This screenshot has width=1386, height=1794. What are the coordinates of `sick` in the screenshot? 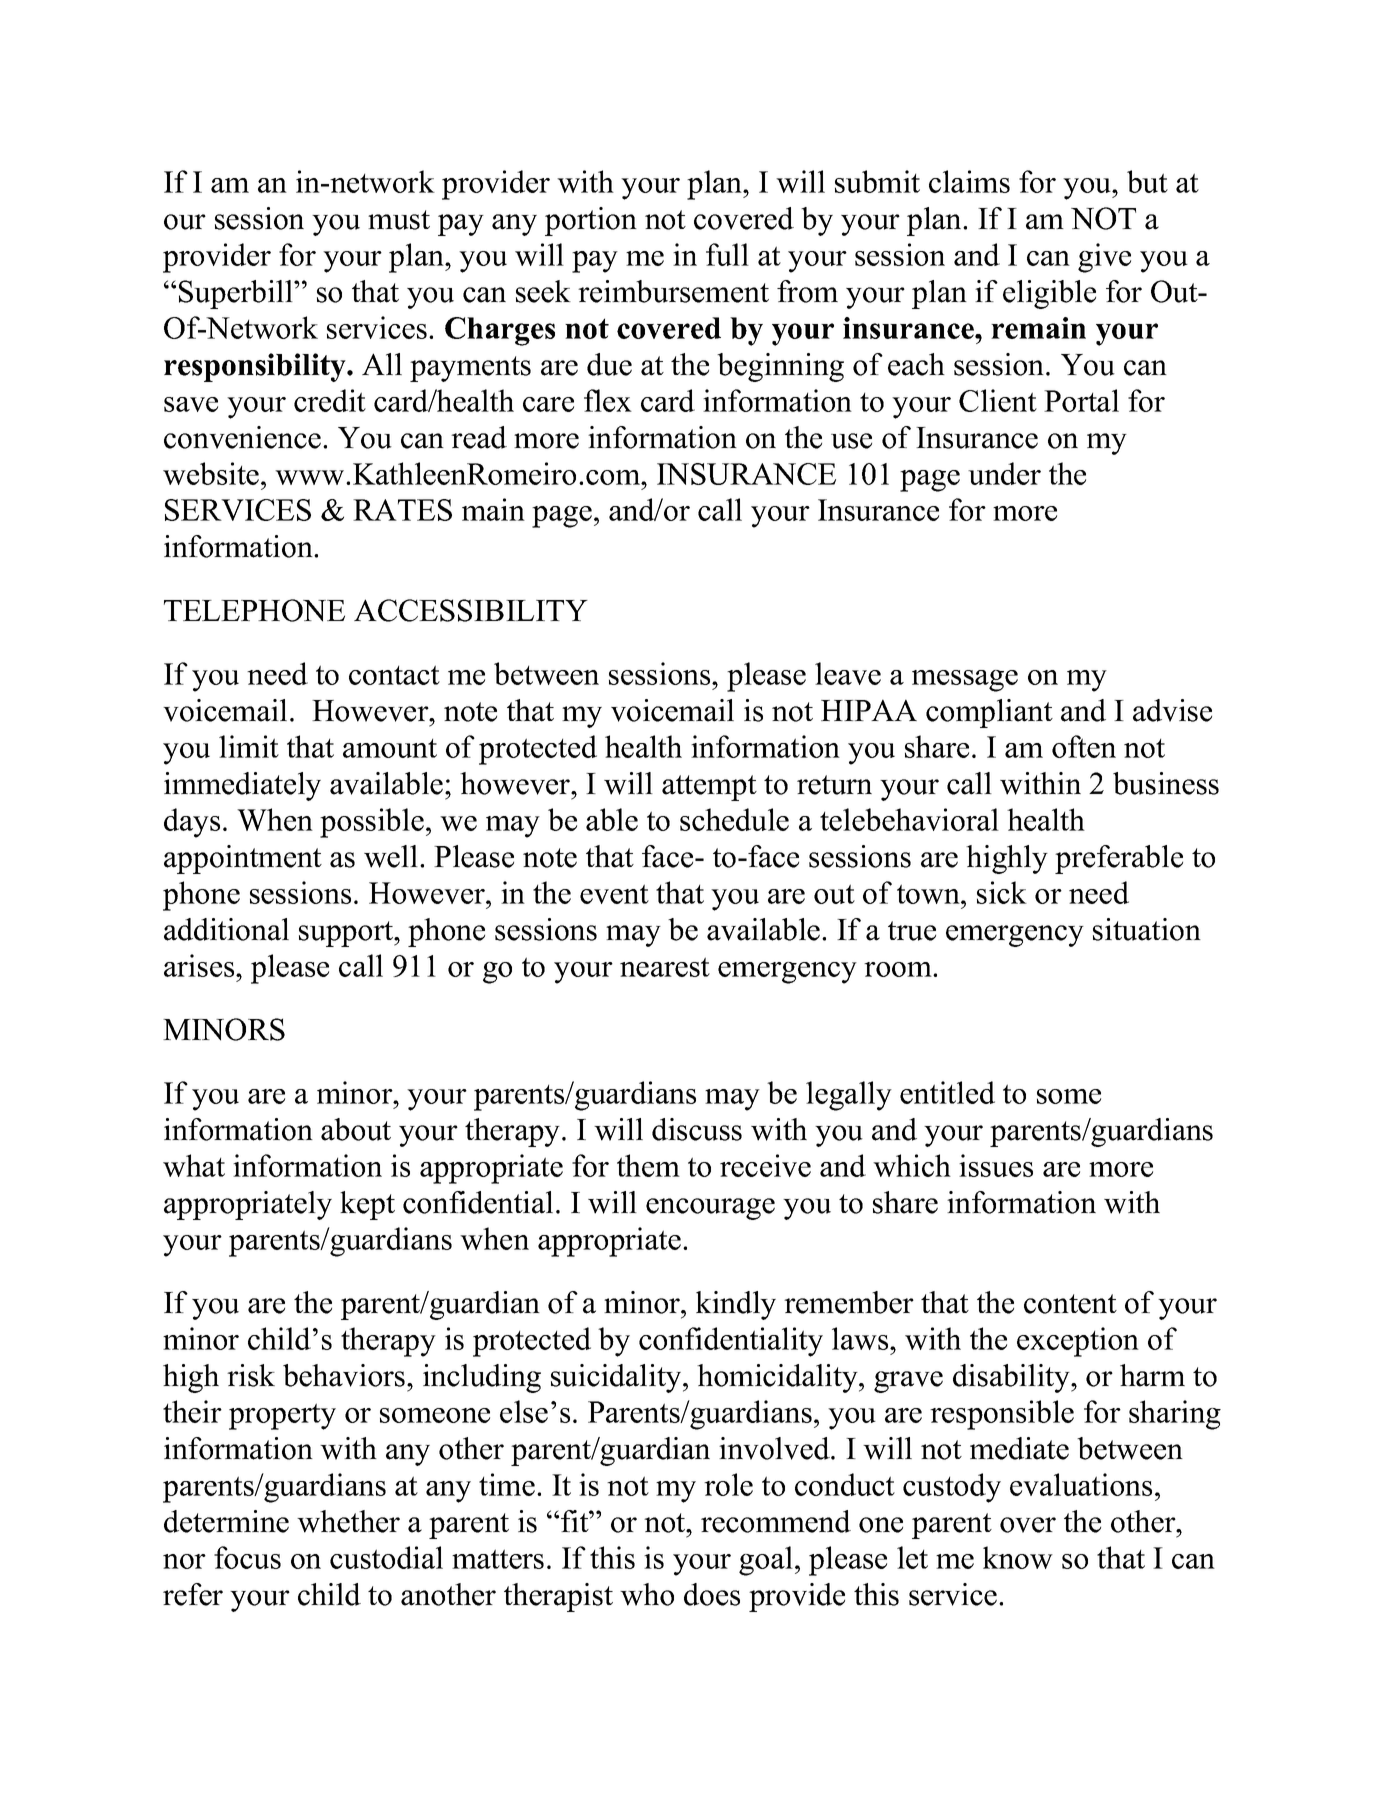 It's located at (1002, 892).
